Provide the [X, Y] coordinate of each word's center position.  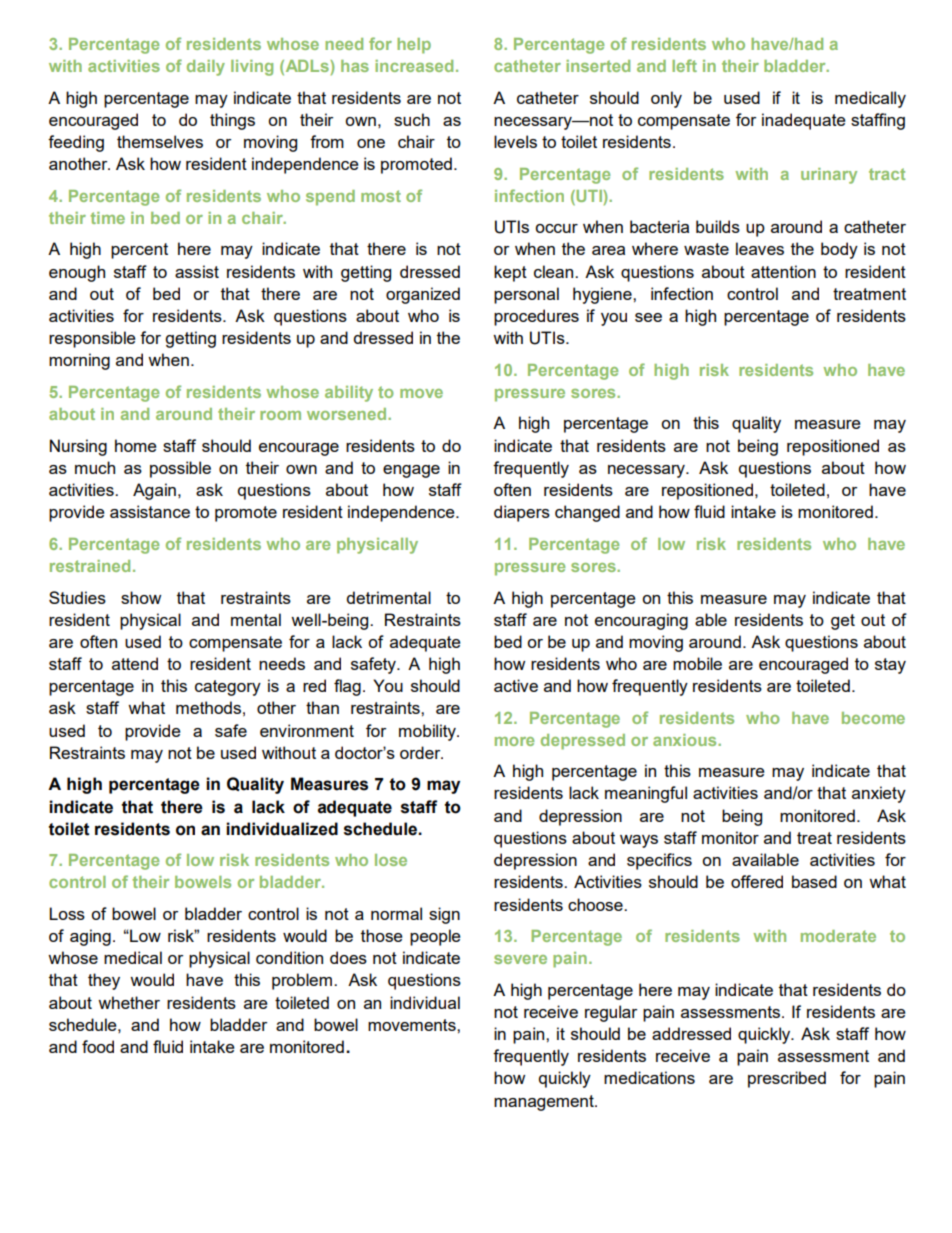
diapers [522, 513]
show [141, 597]
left [684, 65]
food [98, 1046]
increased [414, 66]
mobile [697, 663]
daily [206, 68]
